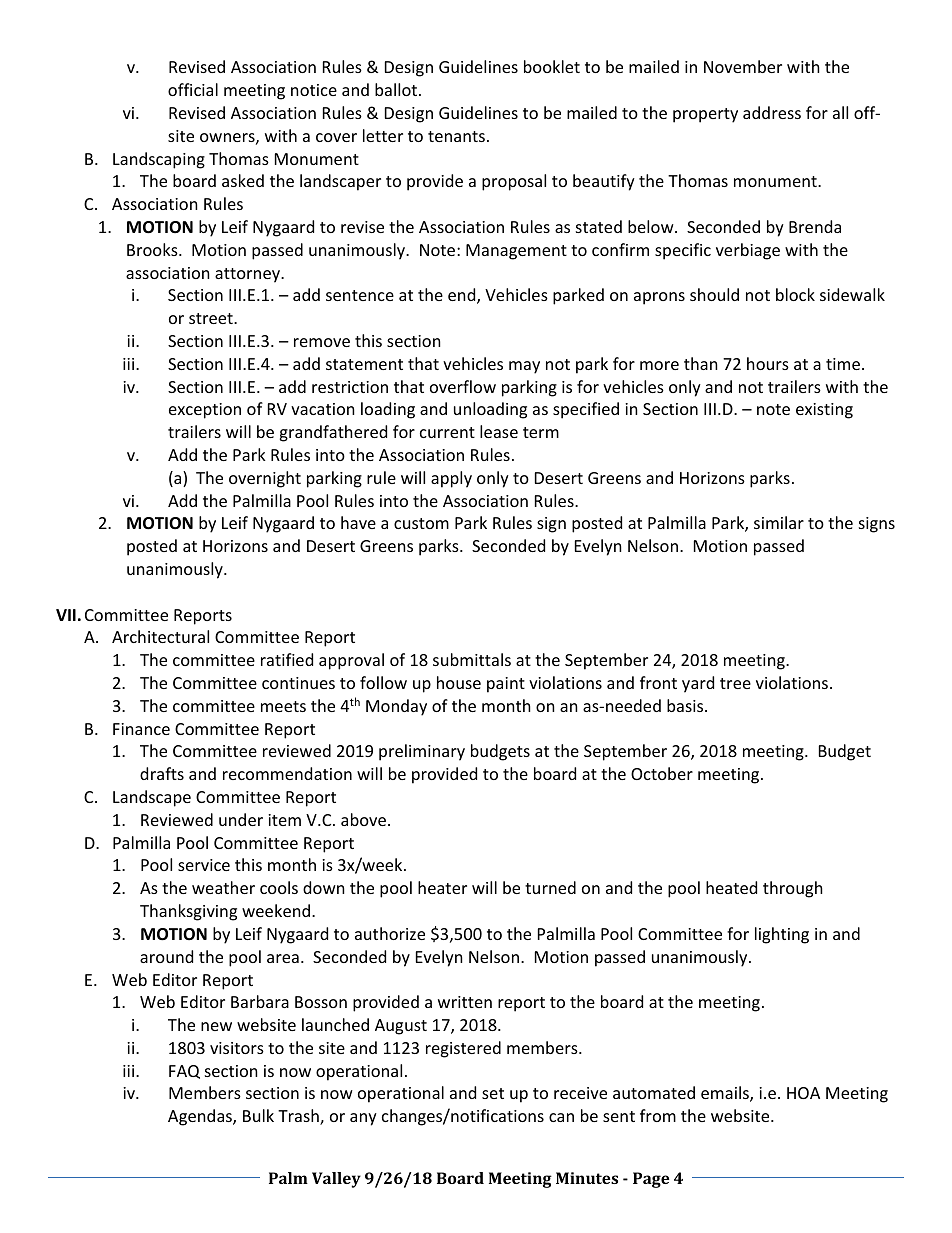 This screenshot has width=952, height=1233. What do you see at coordinates (698, 684) in the screenshot?
I see `yard` at bounding box center [698, 684].
